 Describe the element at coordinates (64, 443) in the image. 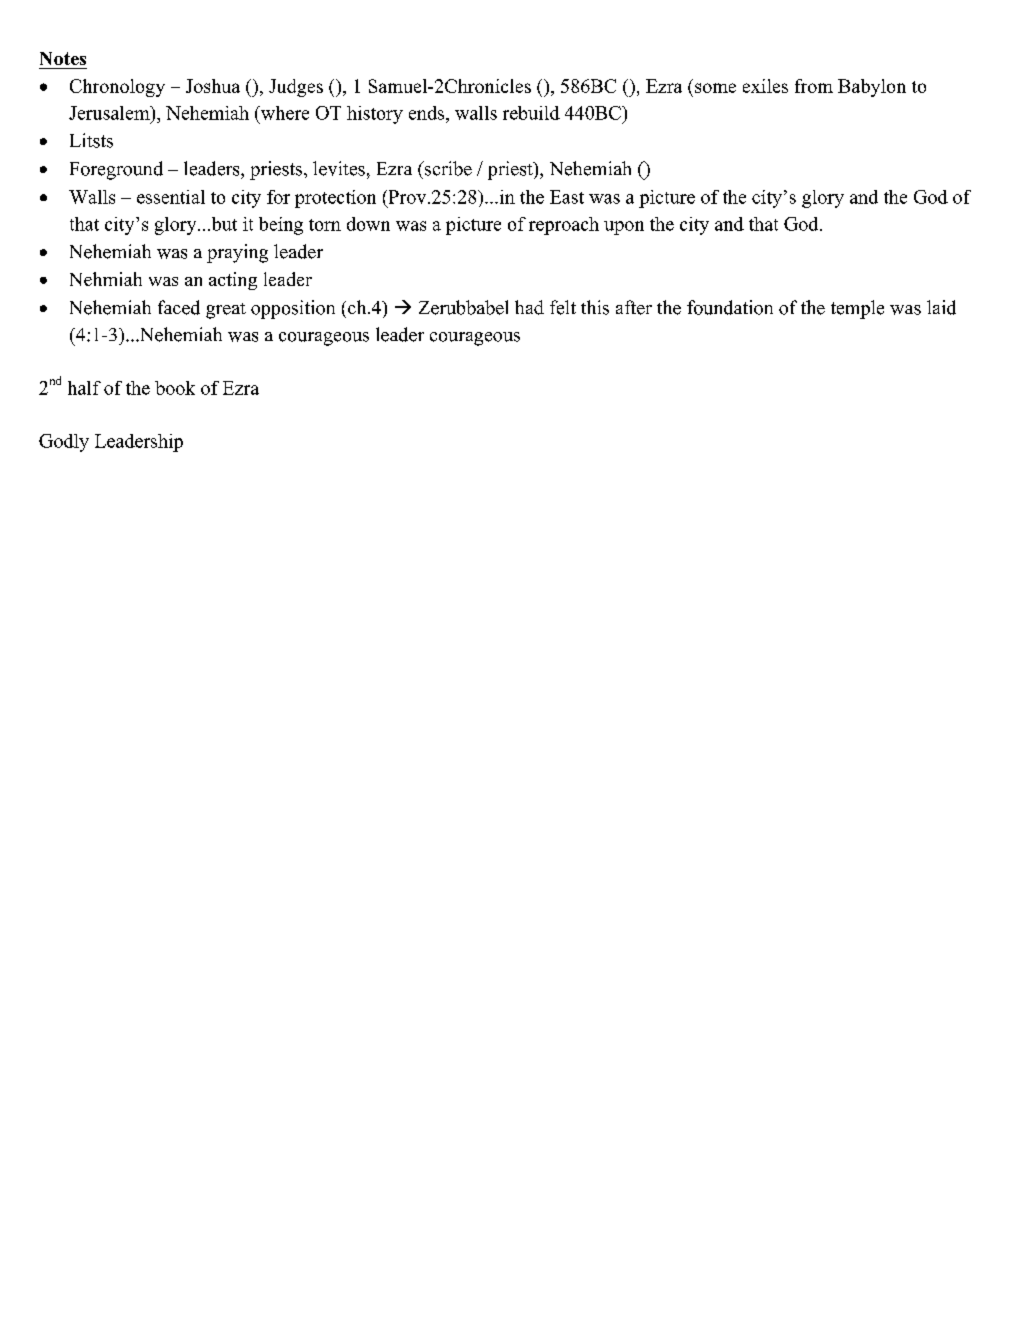

I see `Godly` at that location.
